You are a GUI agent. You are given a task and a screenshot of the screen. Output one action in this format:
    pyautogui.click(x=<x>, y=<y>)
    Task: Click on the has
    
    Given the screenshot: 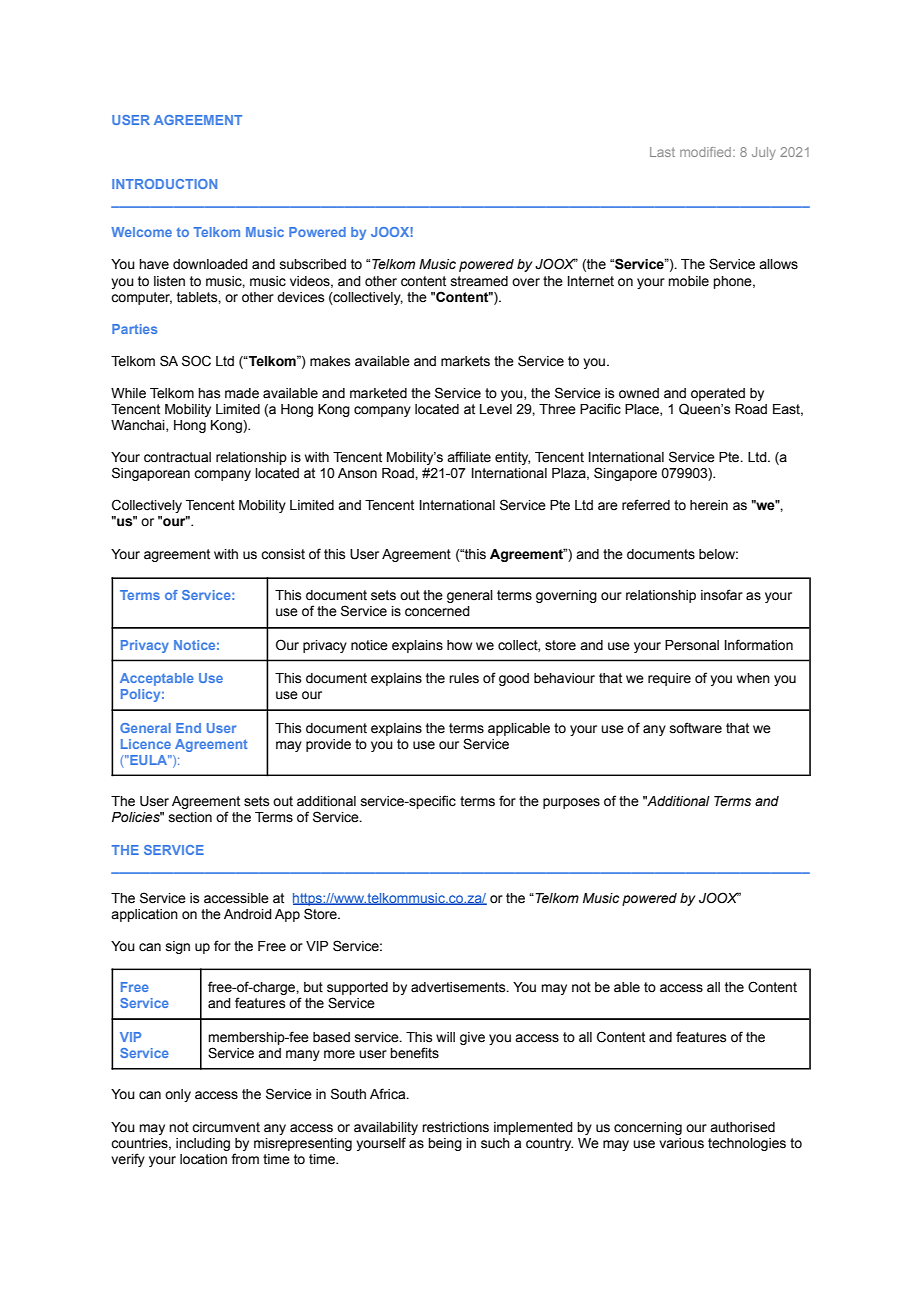 What is the action you would take?
    pyautogui.click(x=209, y=393)
